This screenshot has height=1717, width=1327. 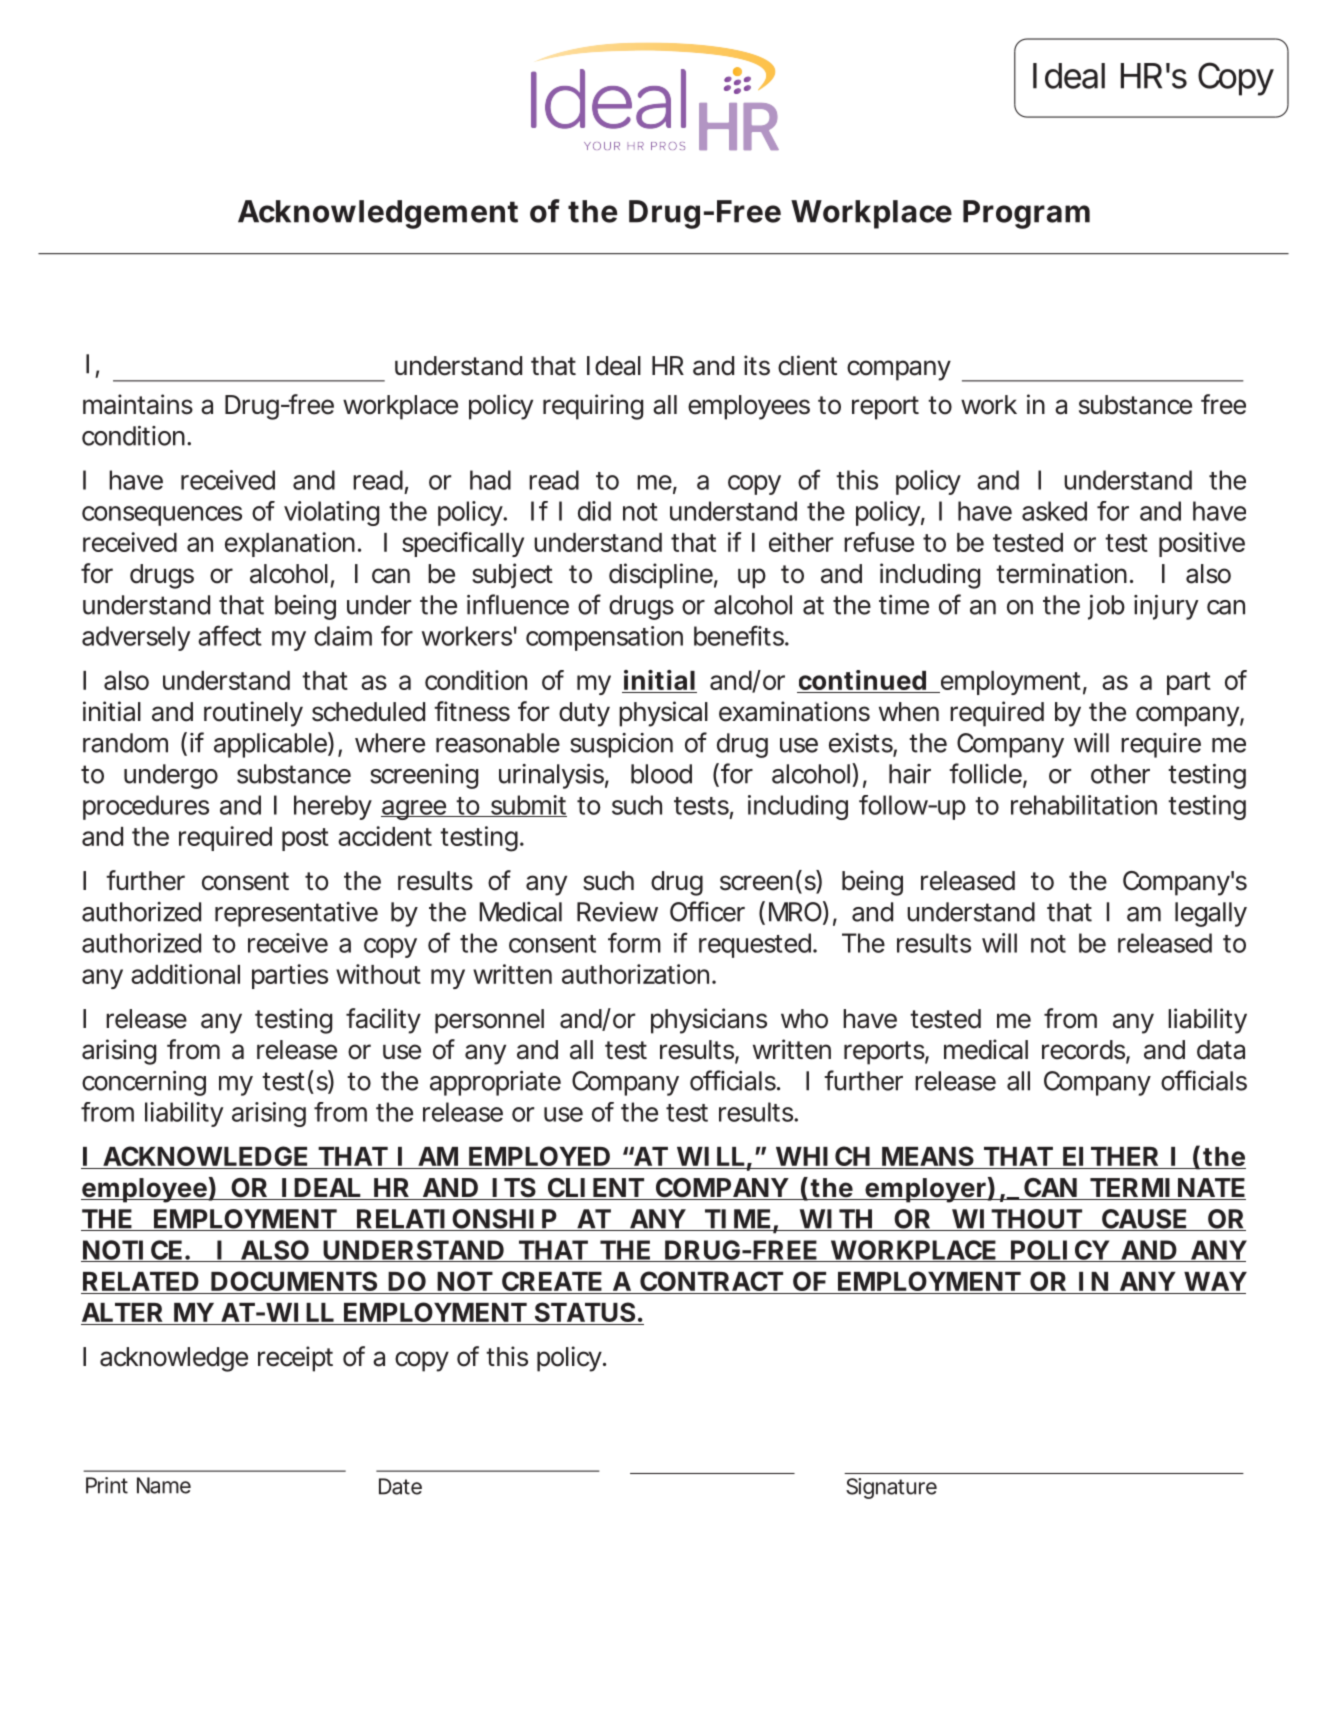 I want to click on affect, so click(x=230, y=635).
